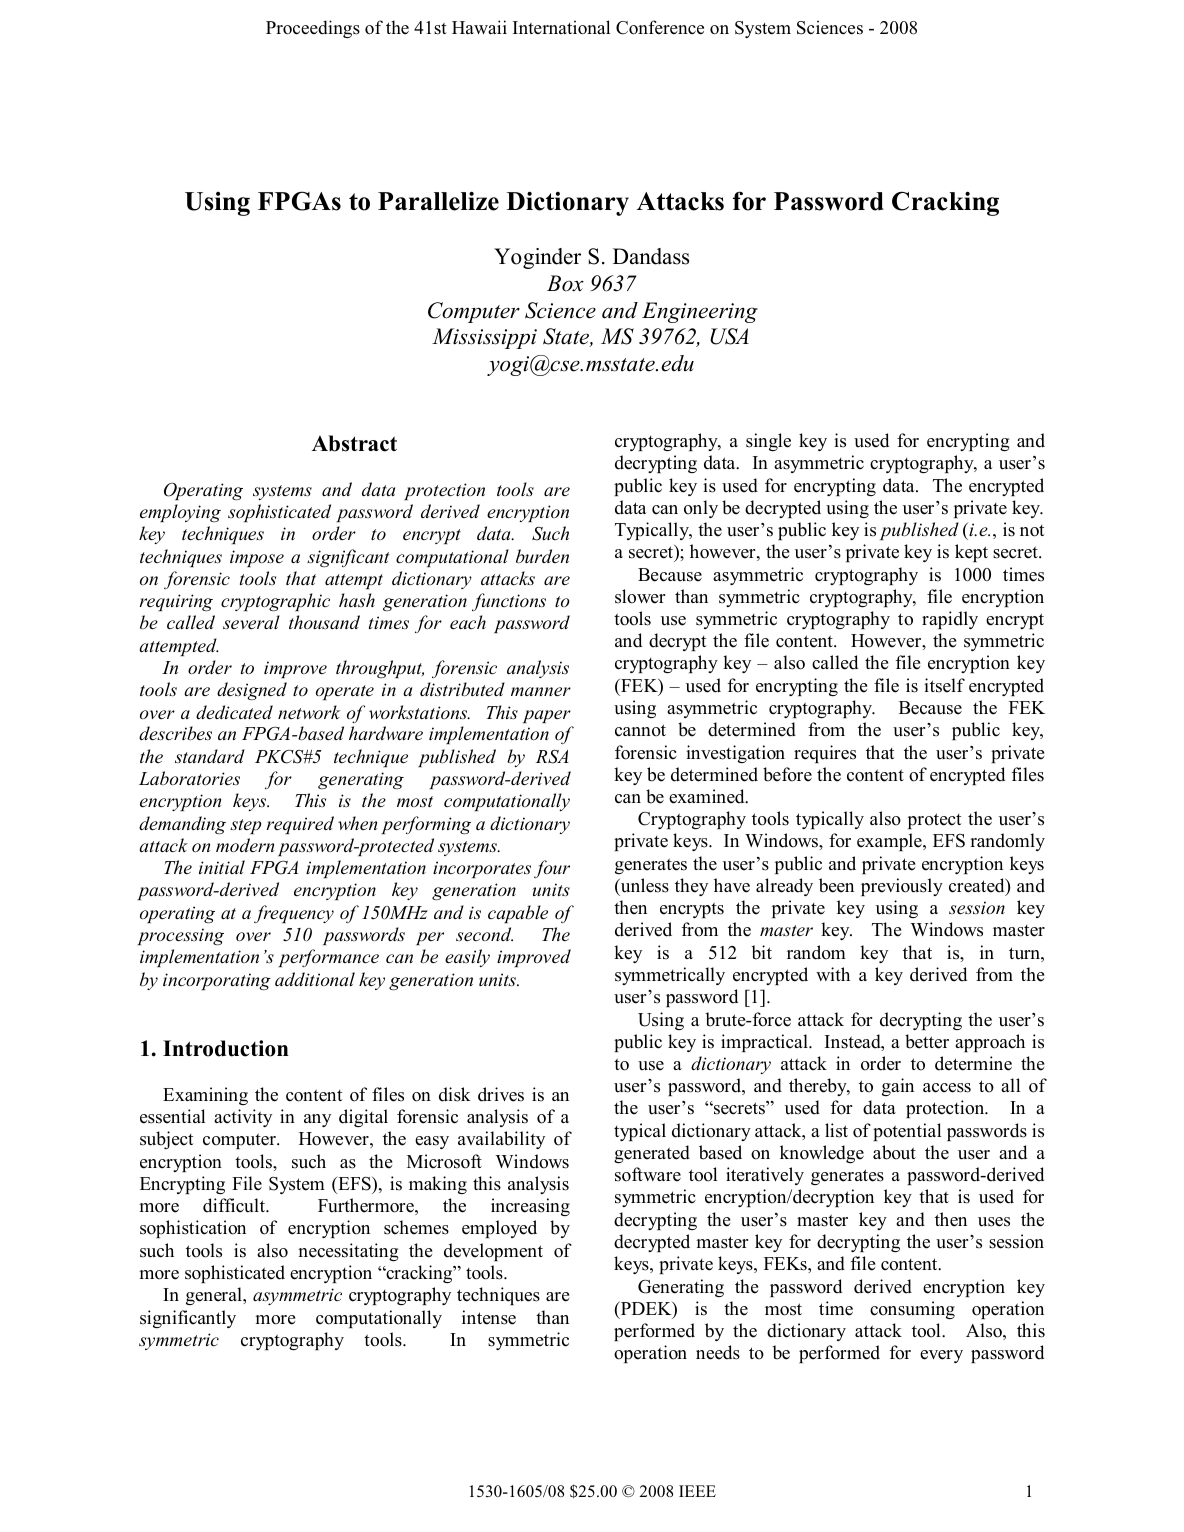 This screenshot has height=1532, width=1184. I want to click on burden, so click(542, 556).
